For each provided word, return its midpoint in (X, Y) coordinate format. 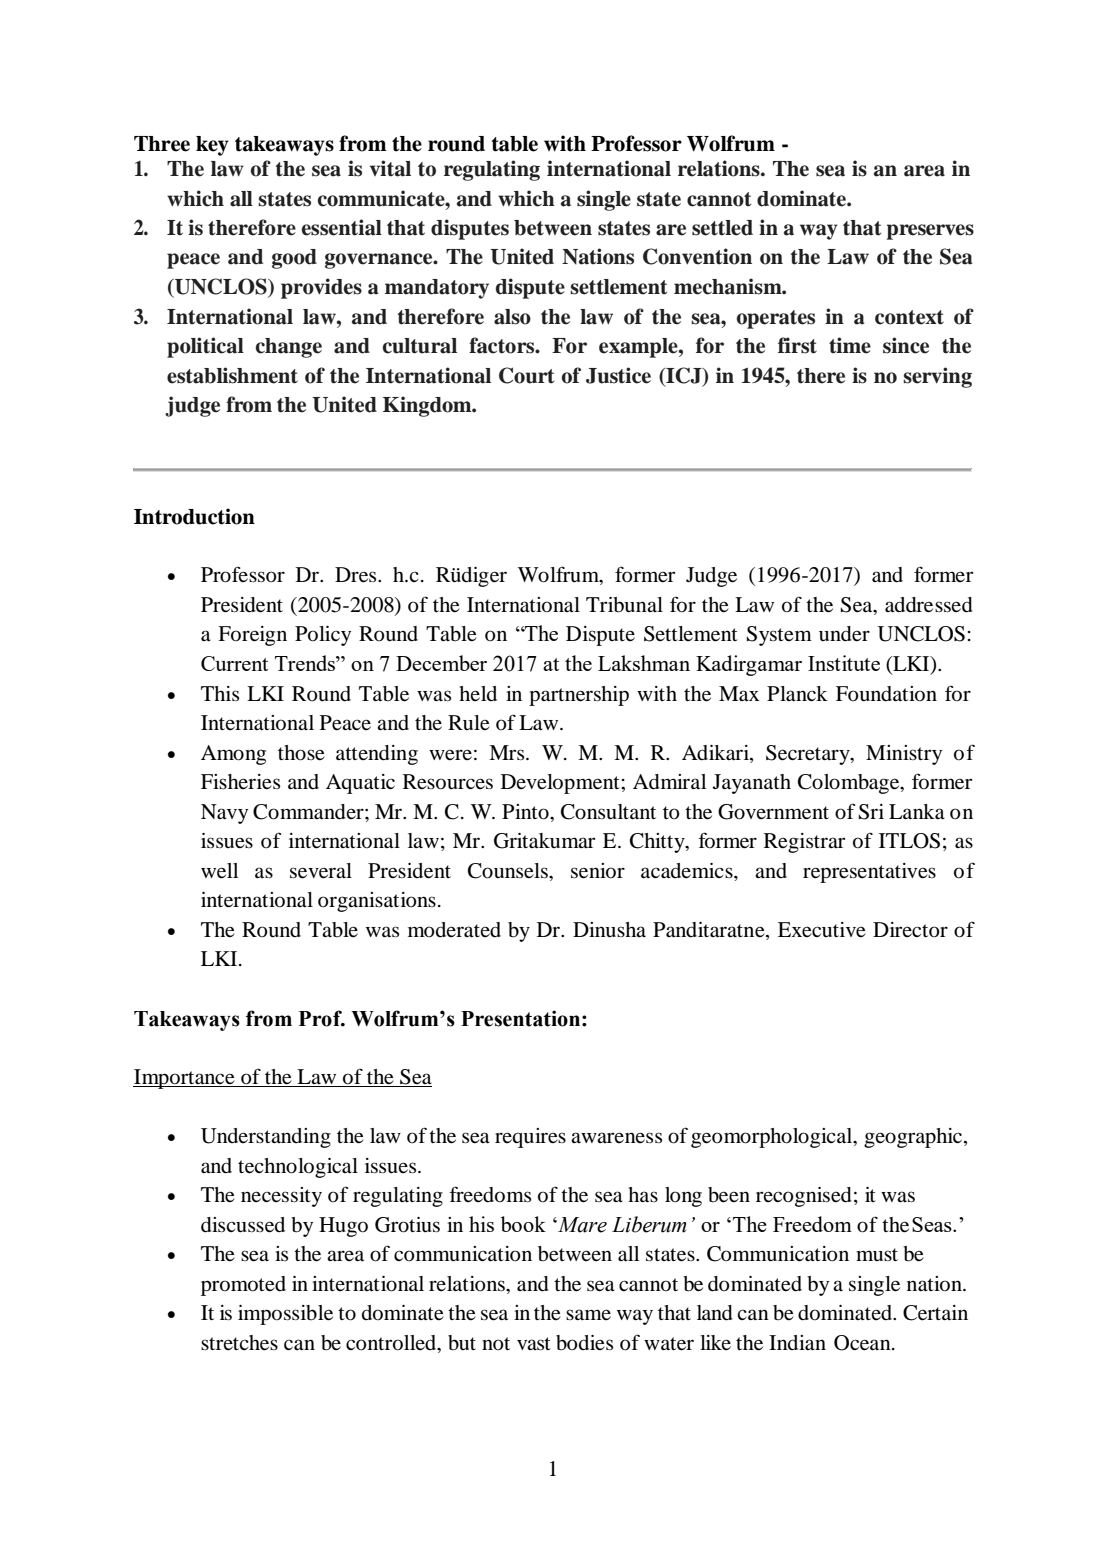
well (219, 871)
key (212, 146)
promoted (243, 1286)
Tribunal (624, 605)
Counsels (509, 871)
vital (390, 168)
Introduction (194, 516)
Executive (822, 930)
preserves (930, 232)
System (779, 636)
